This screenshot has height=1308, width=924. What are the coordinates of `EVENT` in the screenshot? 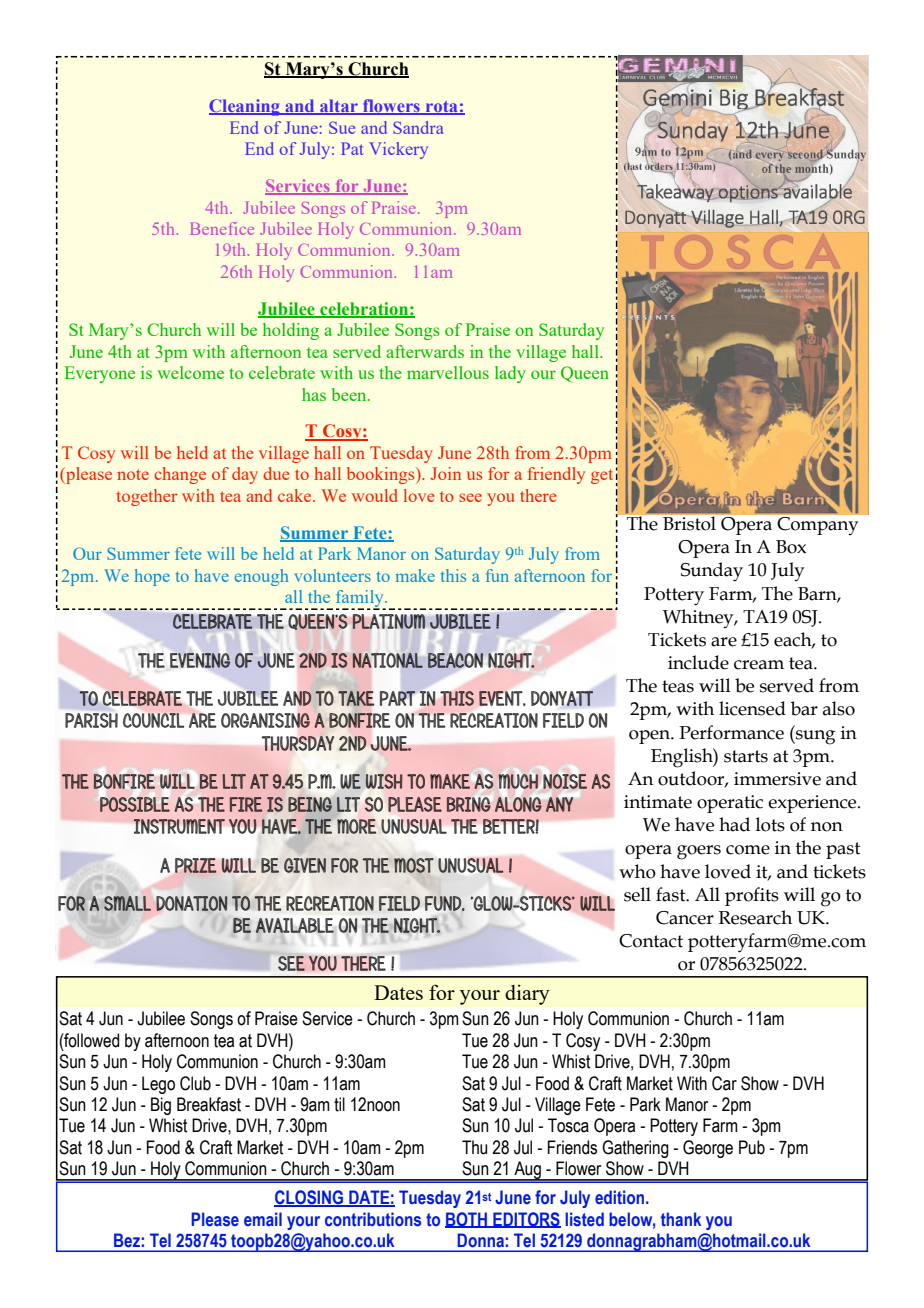 It's located at (502, 698).
